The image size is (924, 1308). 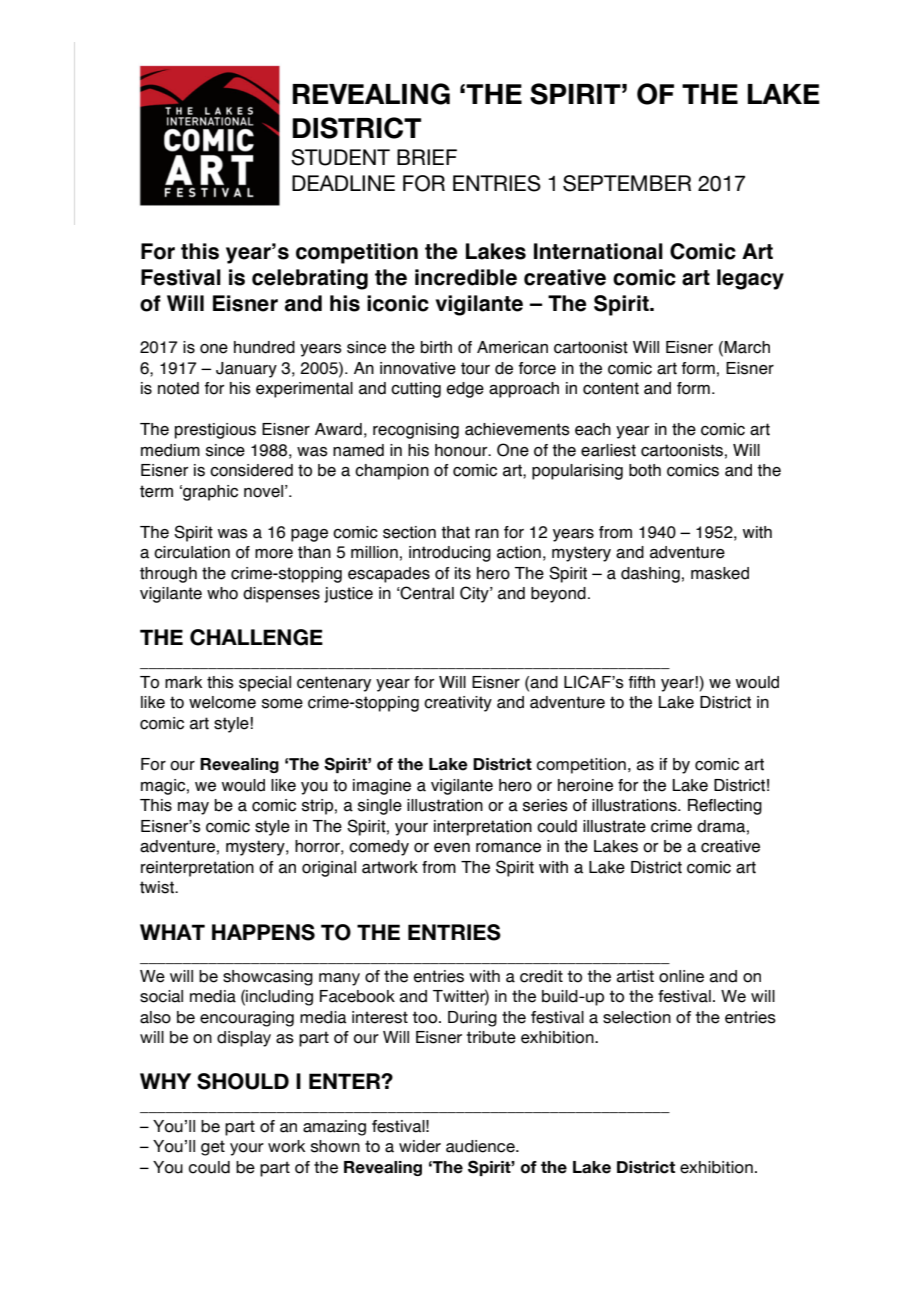 I want to click on both, so click(x=645, y=470).
